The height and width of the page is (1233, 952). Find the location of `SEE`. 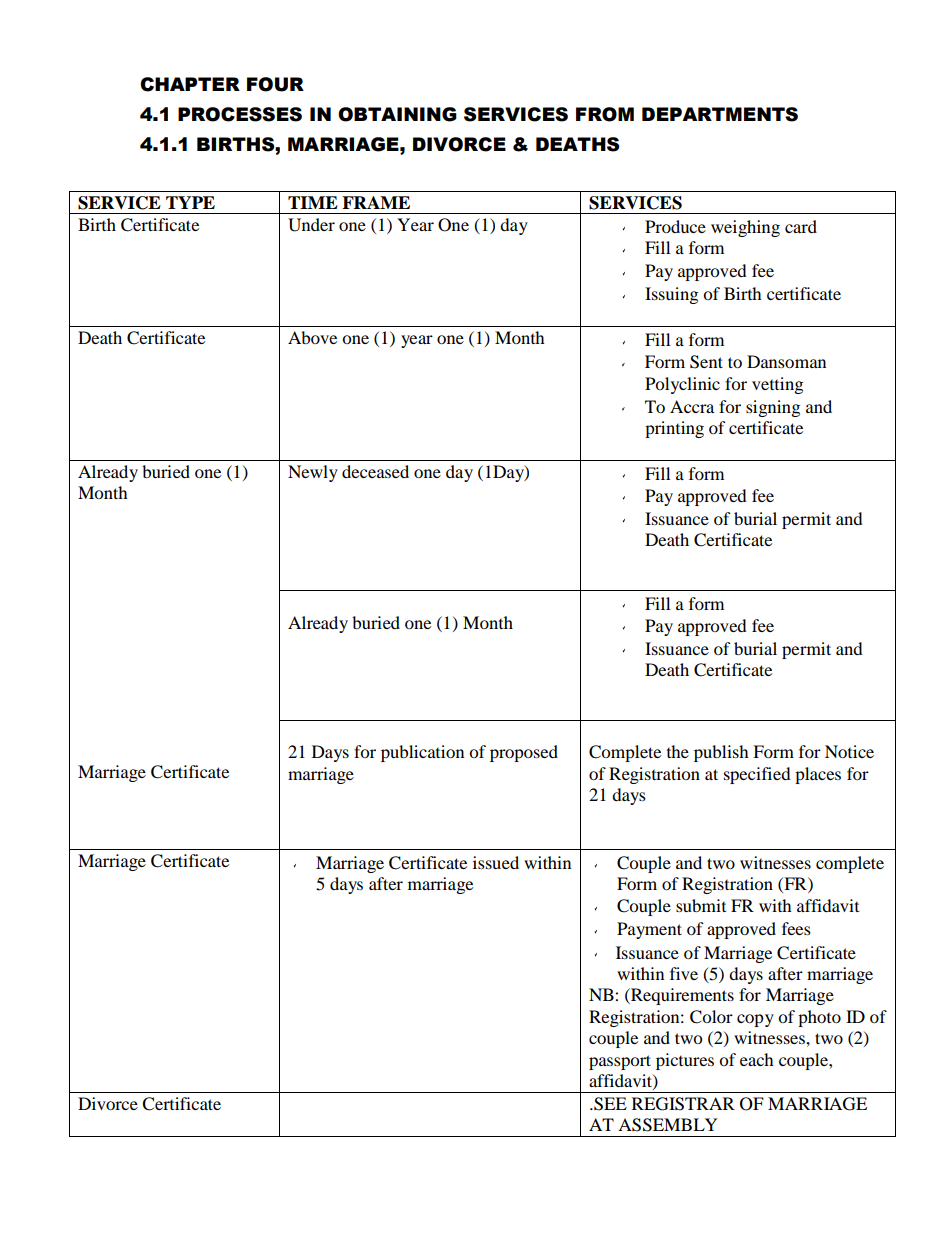

SEE is located at coordinates (609, 1104).
